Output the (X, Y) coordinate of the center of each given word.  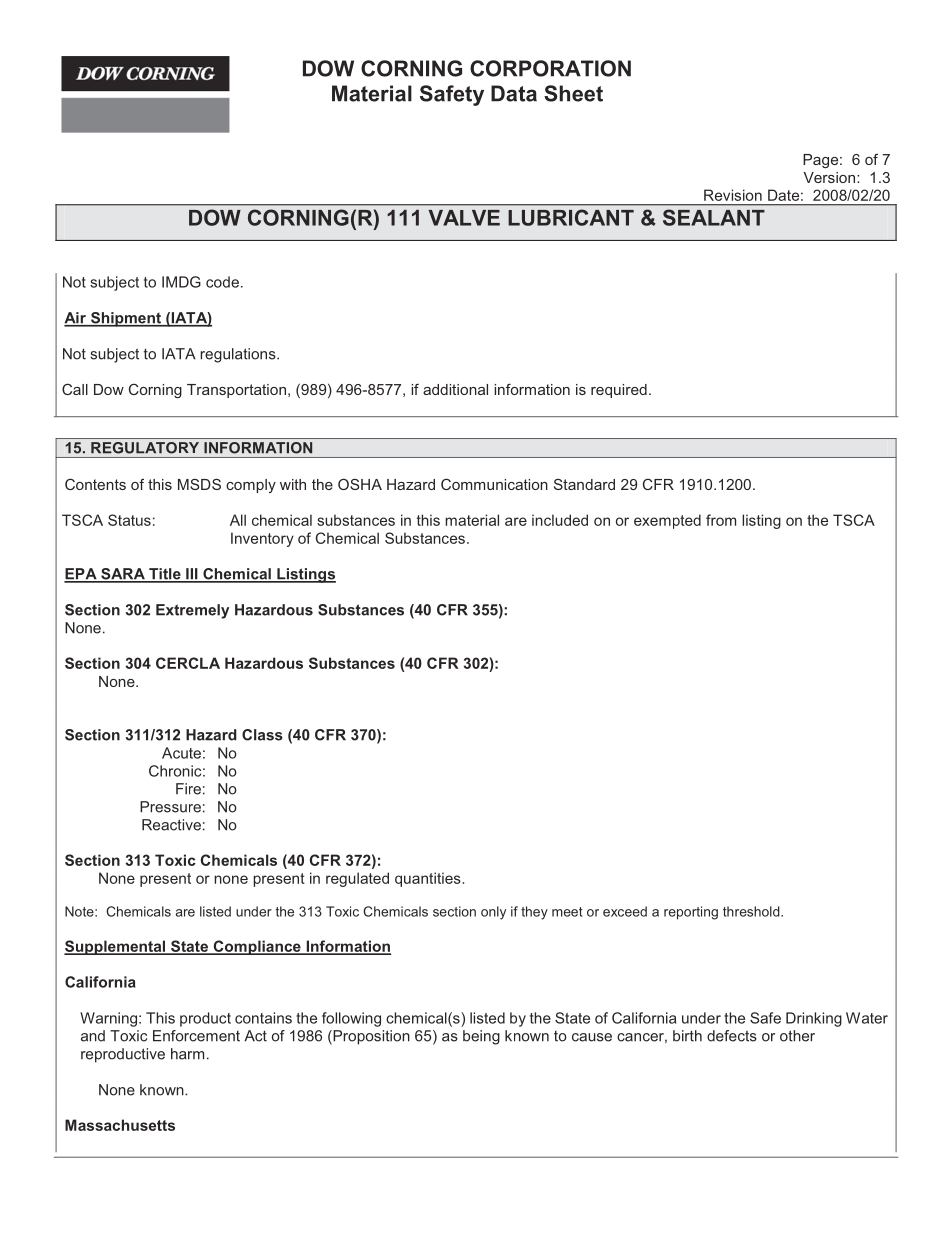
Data (514, 93)
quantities (429, 879)
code (222, 282)
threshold (752, 911)
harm (187, 1054)
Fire (188, 789)
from (721, 520)
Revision (733, 195)
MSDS (199, 484)
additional (455, 389)
